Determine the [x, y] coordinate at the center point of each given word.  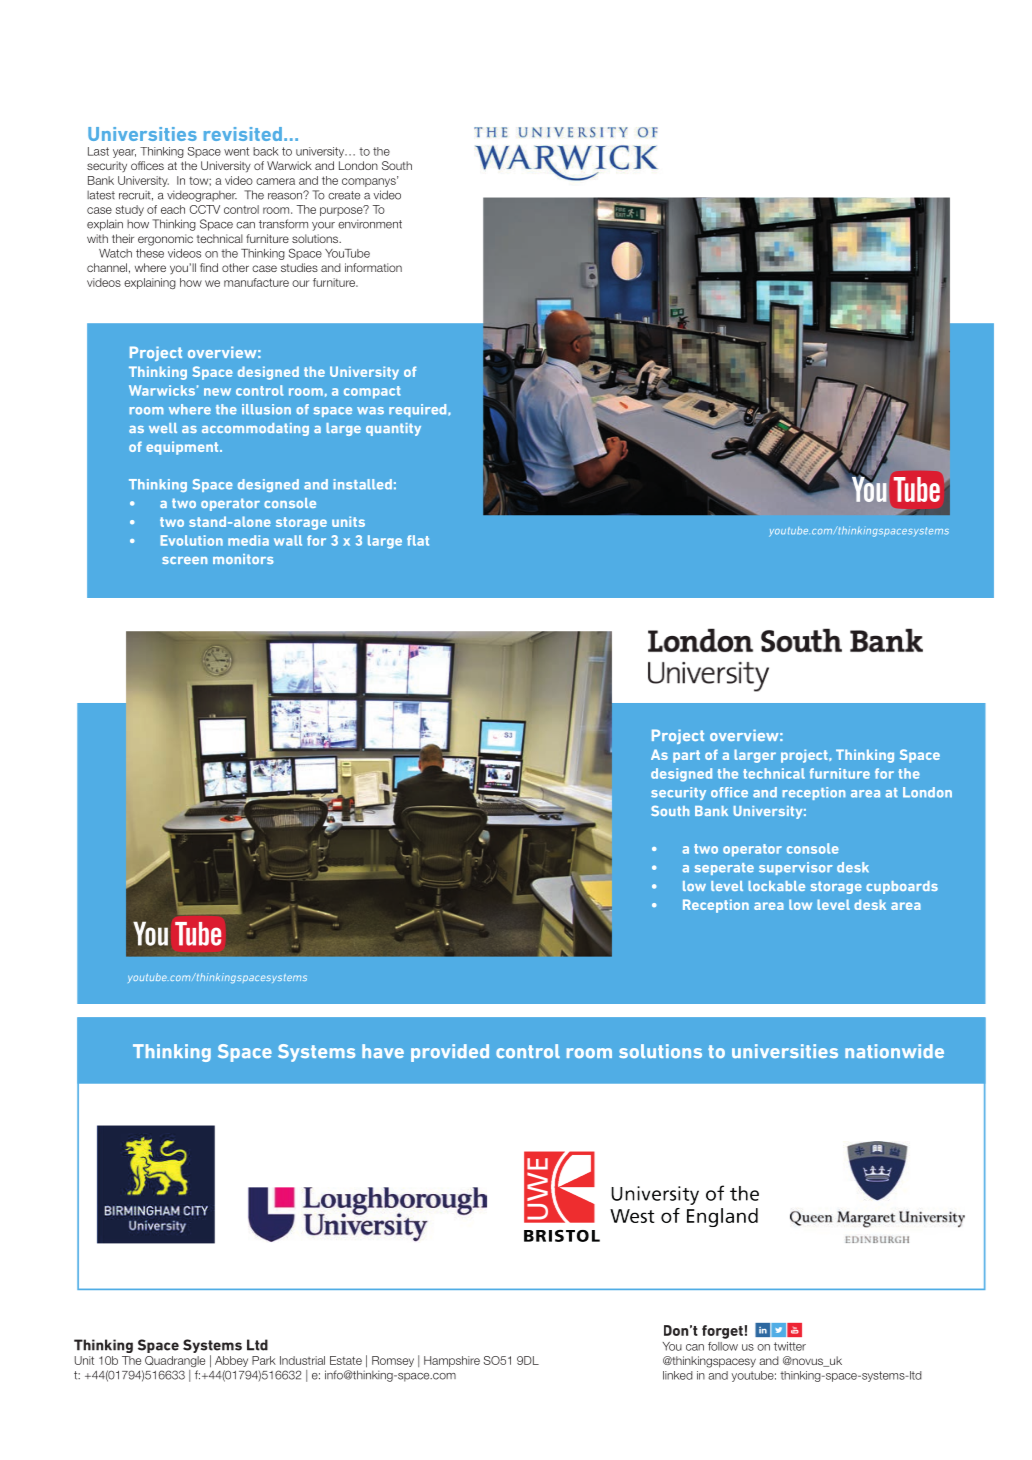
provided [450, 1053]
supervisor [796, 868]
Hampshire [452, 1361]
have [383, 1051]
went [236, 151]
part [686, 756]
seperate [724, 869]
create [344, 195]
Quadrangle [175, 1361]
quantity [393, 429]
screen [184, 560]
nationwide [894, 1051]
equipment [183, 448]
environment [370, 224]
